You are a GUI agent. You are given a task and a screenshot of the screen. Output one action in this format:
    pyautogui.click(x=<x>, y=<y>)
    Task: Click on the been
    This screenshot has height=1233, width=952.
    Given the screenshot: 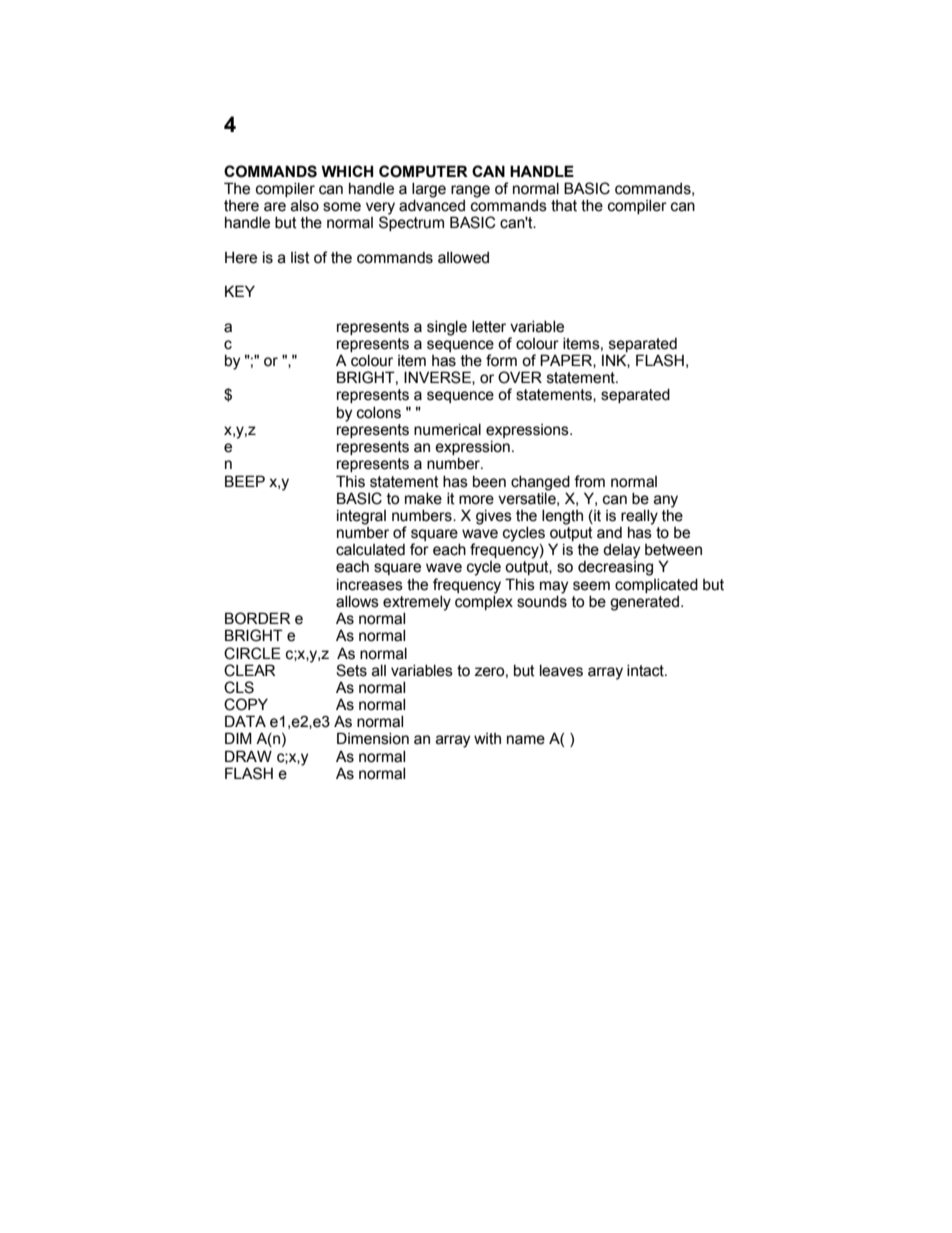 What is the action you would take?
    pyautogui.click(x=489, y=482)
